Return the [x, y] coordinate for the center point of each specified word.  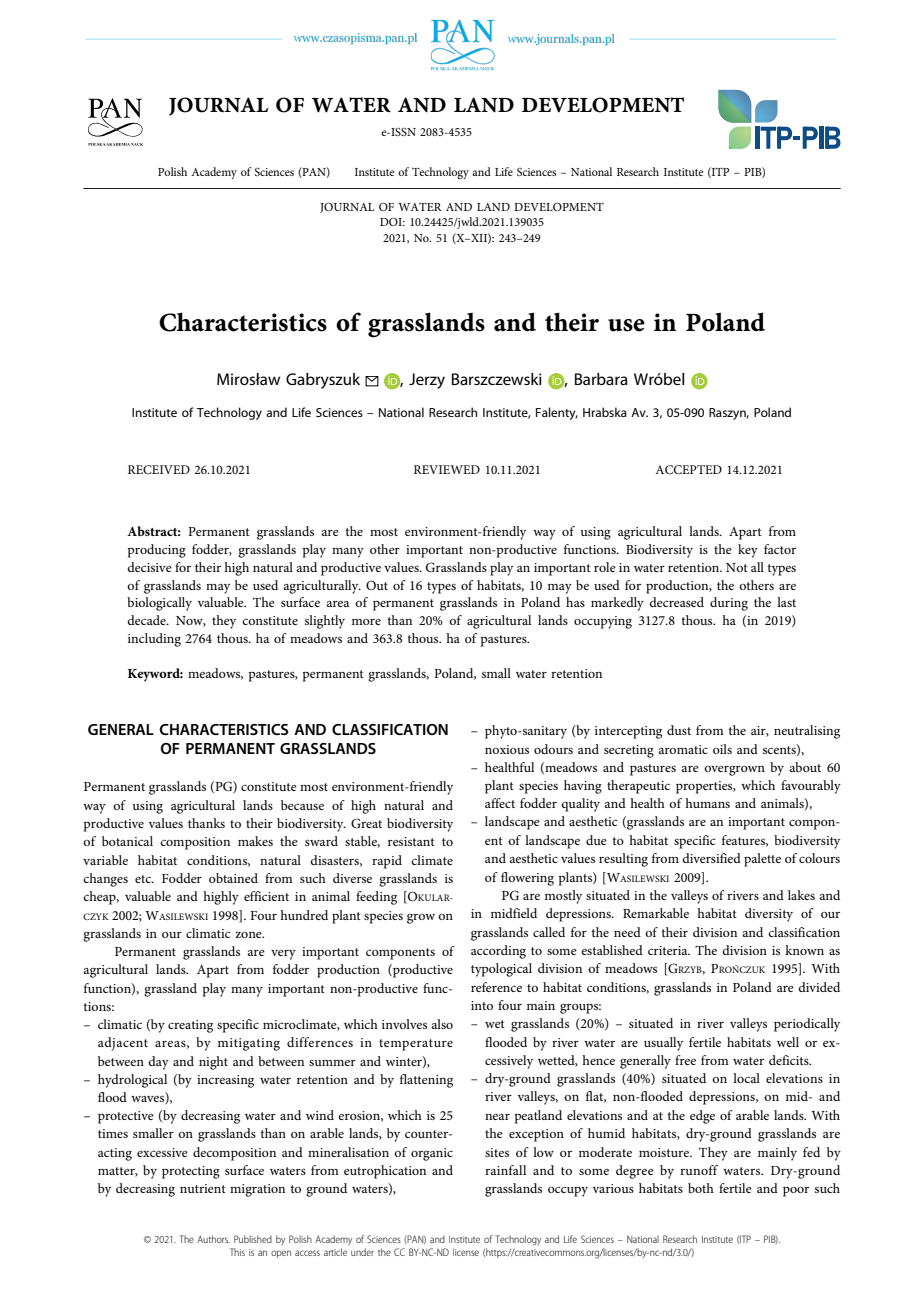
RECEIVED [159, 469]
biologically [159, 604]
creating [190, 1026]
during [729, 604]
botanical [127, 841]
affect [500, 803]
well [788, 1042]
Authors [213, 1239]
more [366, 622]
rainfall [505, 1170]
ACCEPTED [688, 470]
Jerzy [427, 381]
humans [707, 803]
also [442, 1024]
